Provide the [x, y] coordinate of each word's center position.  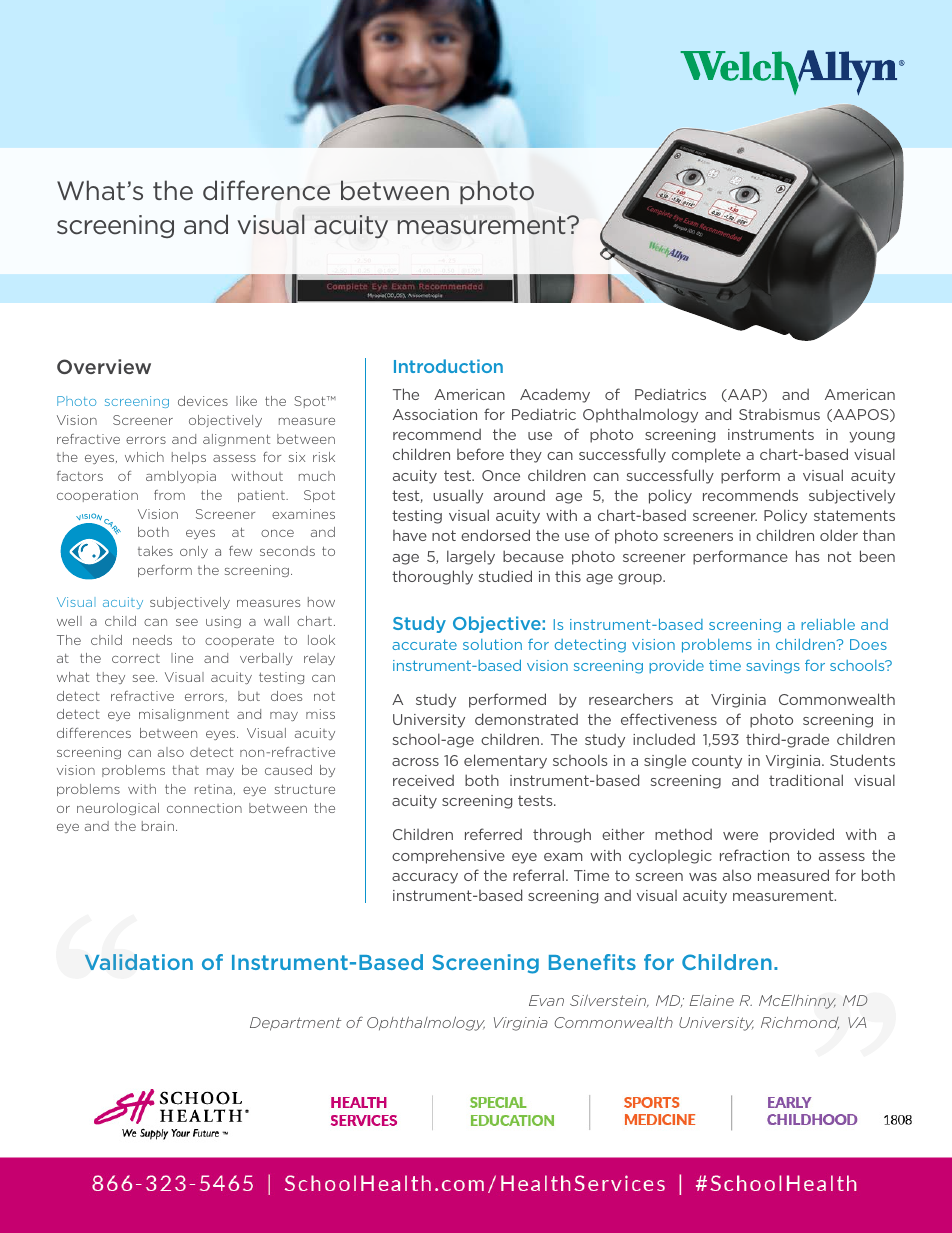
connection [204, 808]
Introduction [448, 366]
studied [505, 576]
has [808, 556]
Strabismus [779, 414]
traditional [806, 780]
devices [203, 401]
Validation [139, 962]
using [223, 622]
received [423, 780]
